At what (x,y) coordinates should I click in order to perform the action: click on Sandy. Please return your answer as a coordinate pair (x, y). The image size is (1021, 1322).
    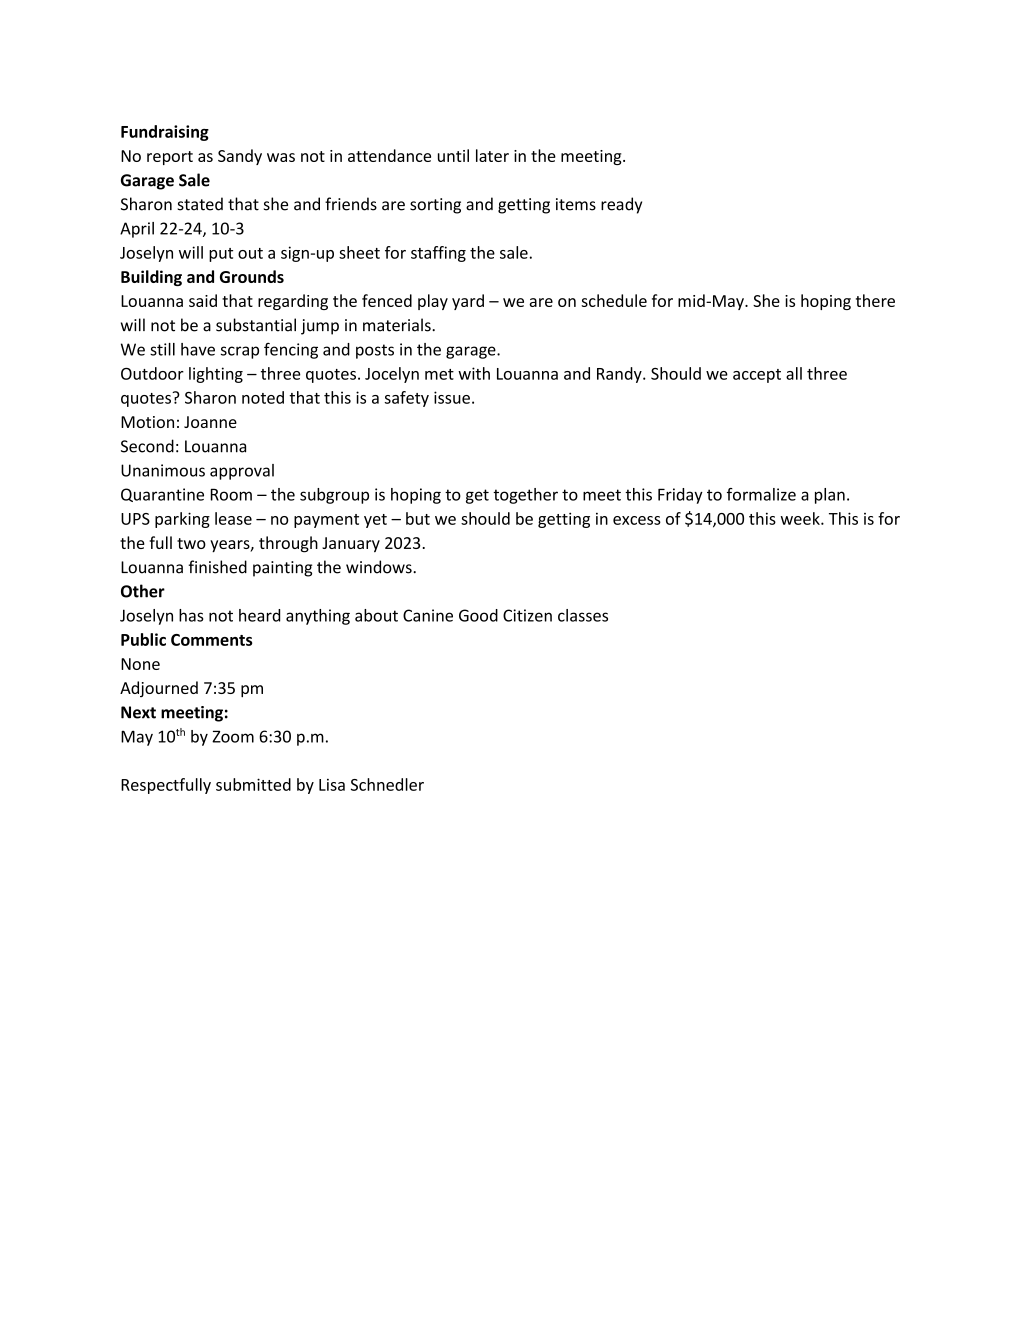
    Looking at the image, I should click on (240, 157).
